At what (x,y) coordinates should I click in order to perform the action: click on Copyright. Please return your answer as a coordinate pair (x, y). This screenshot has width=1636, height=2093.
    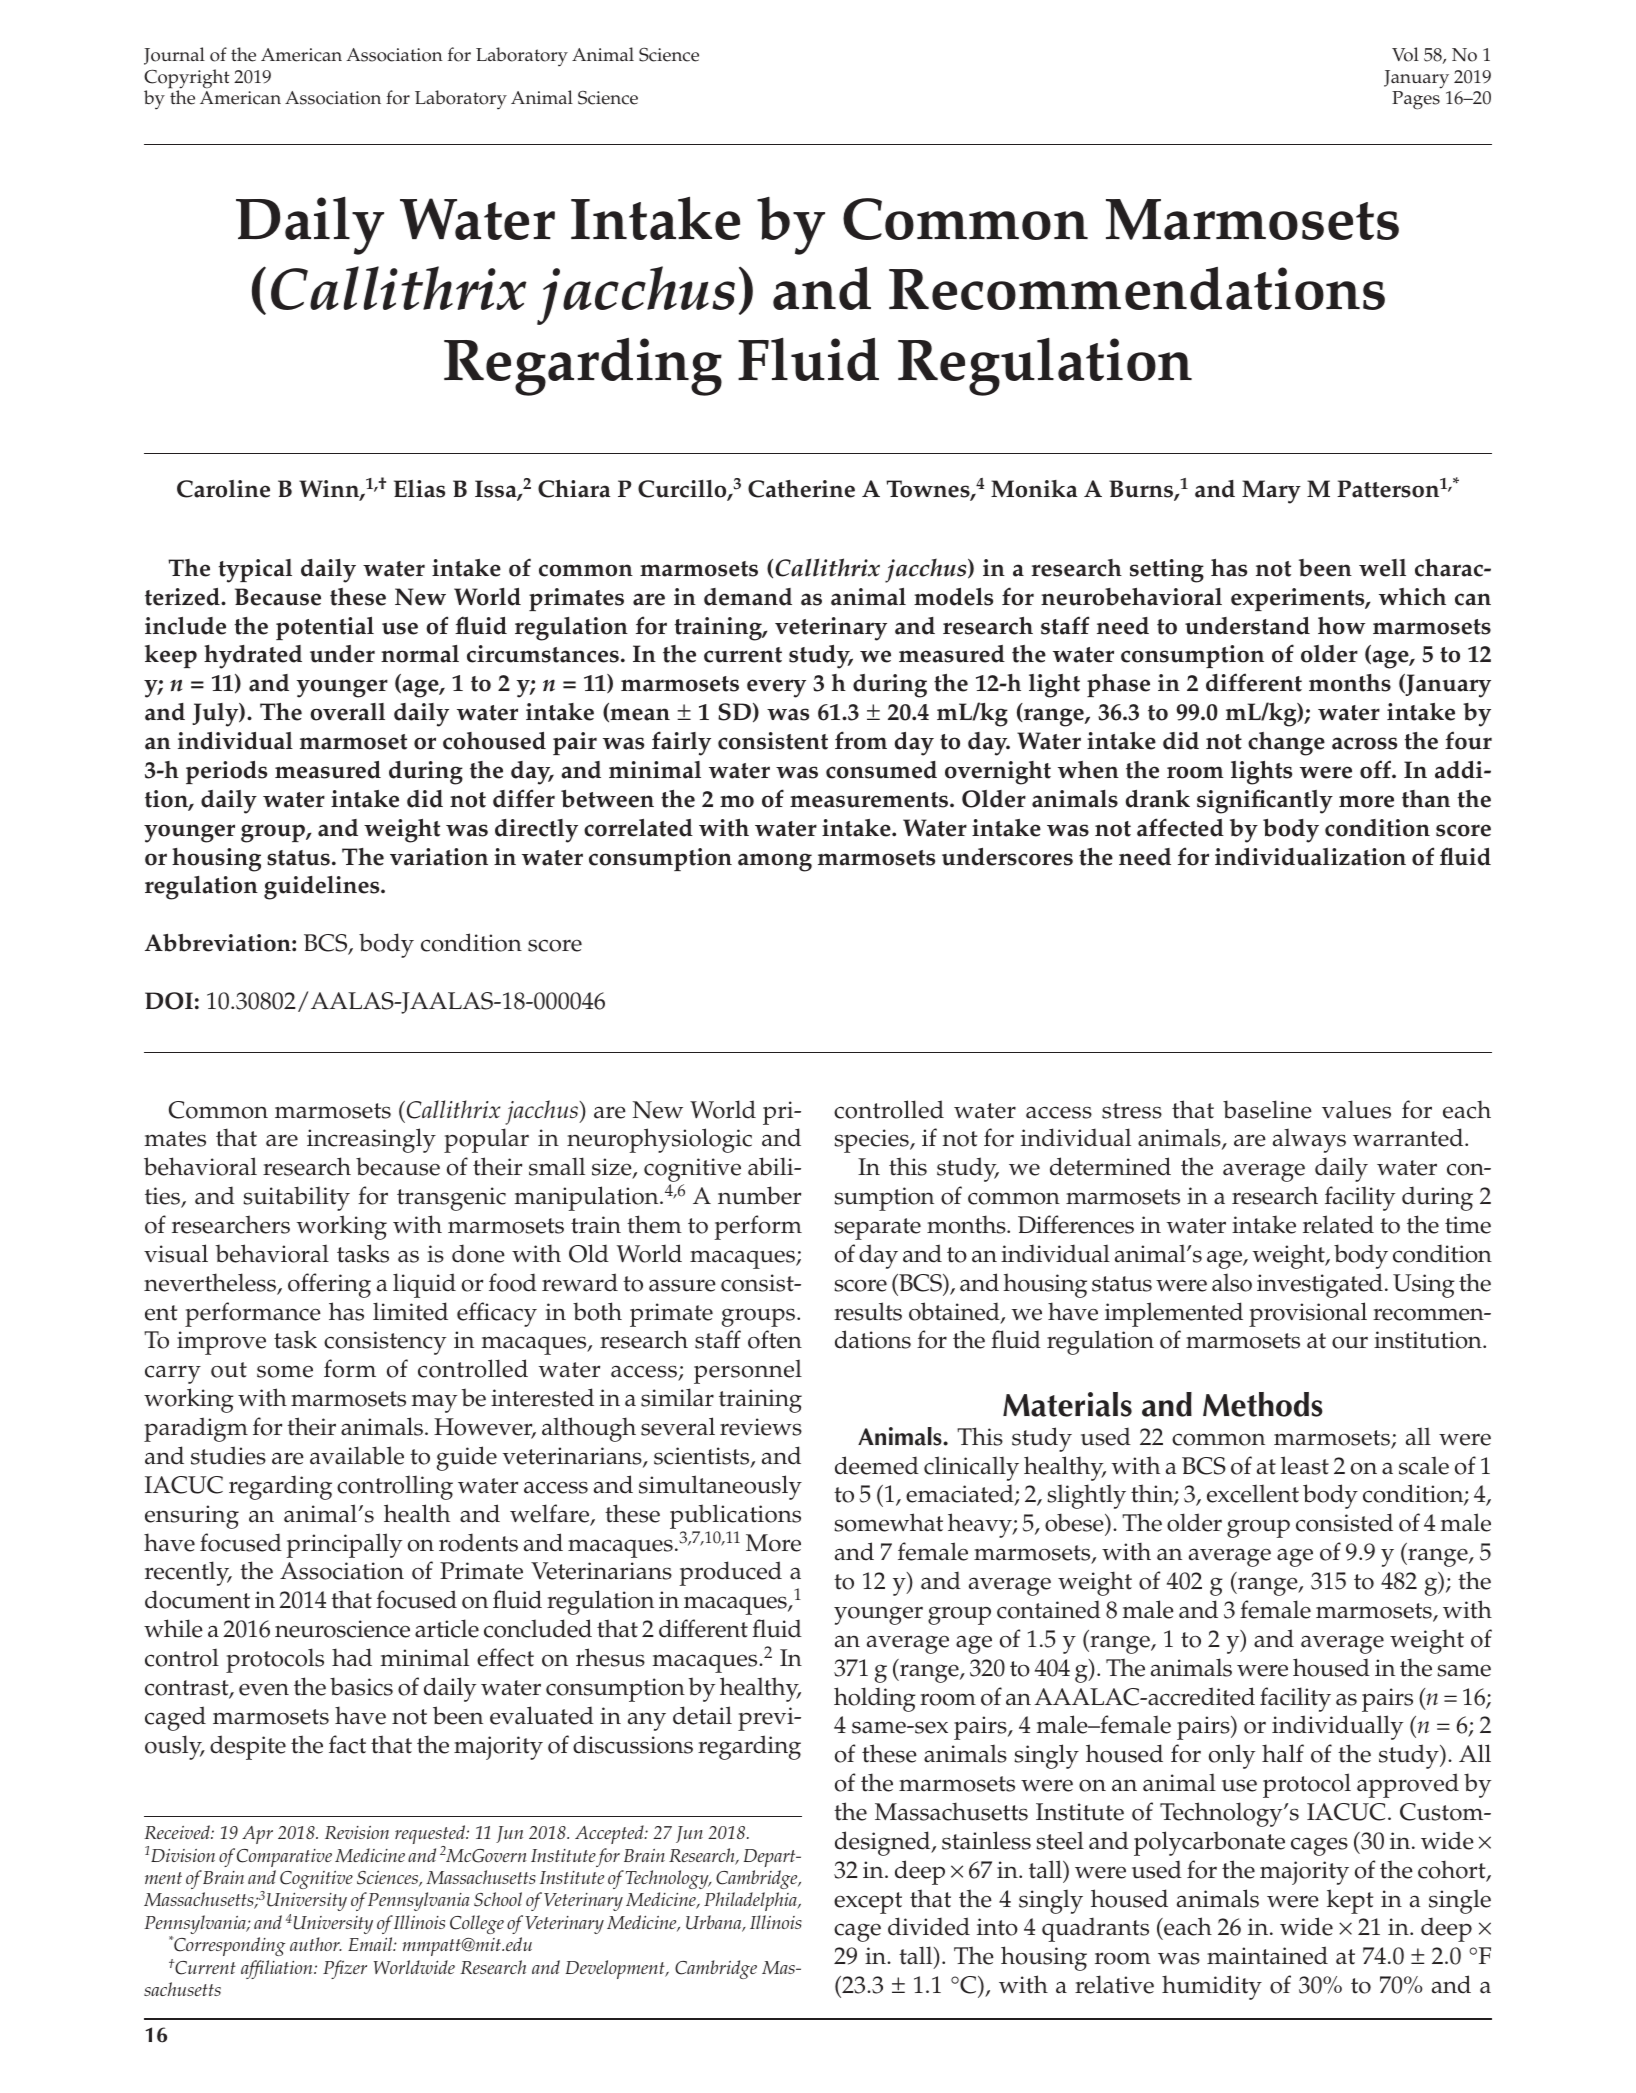
    Looking at the image, I should click on (187, 80).
